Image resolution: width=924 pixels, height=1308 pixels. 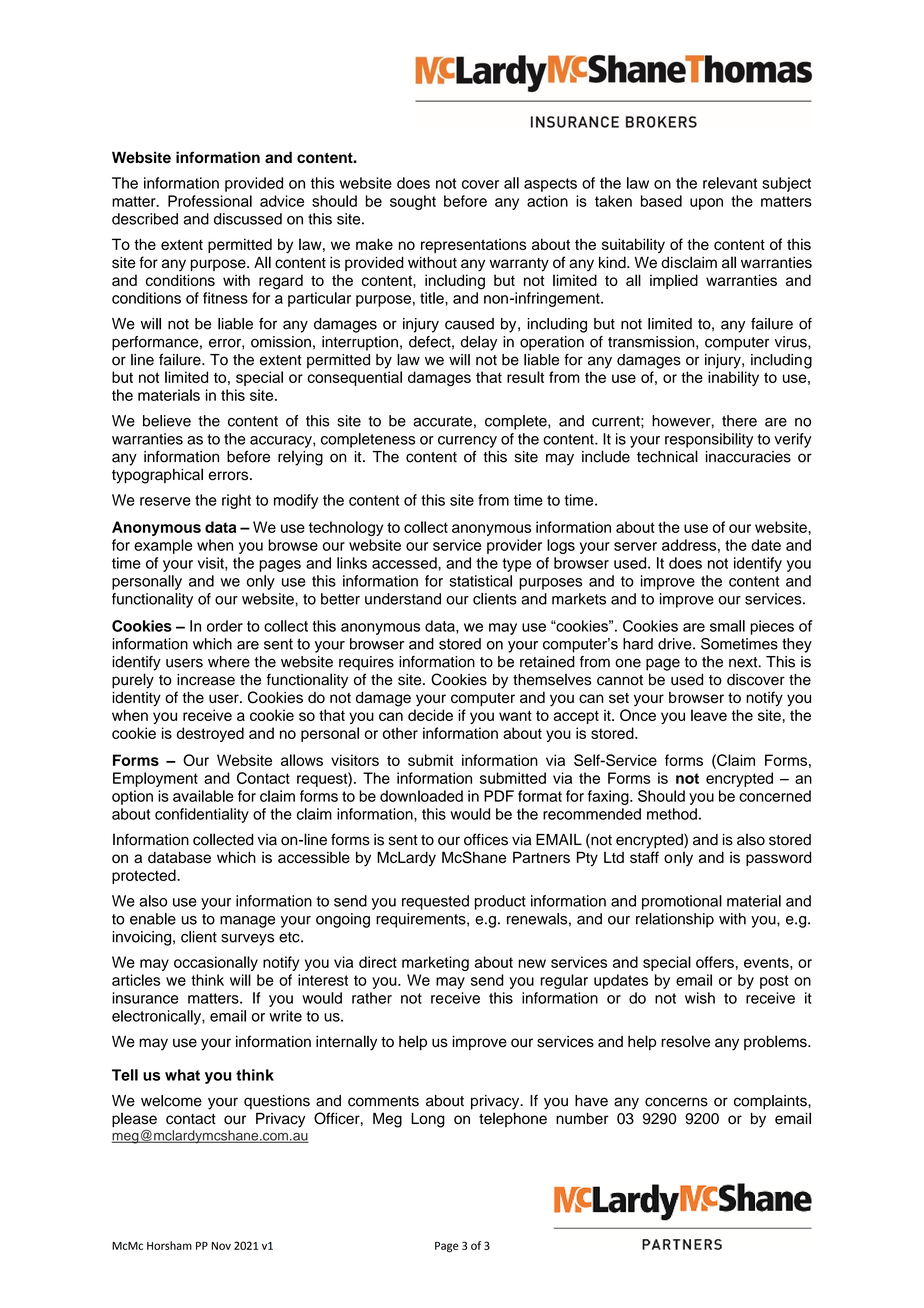 What do you see at coordinates (428, 1120) in the screenshot?
I see `Long` at bounding box center [428, 1120].
